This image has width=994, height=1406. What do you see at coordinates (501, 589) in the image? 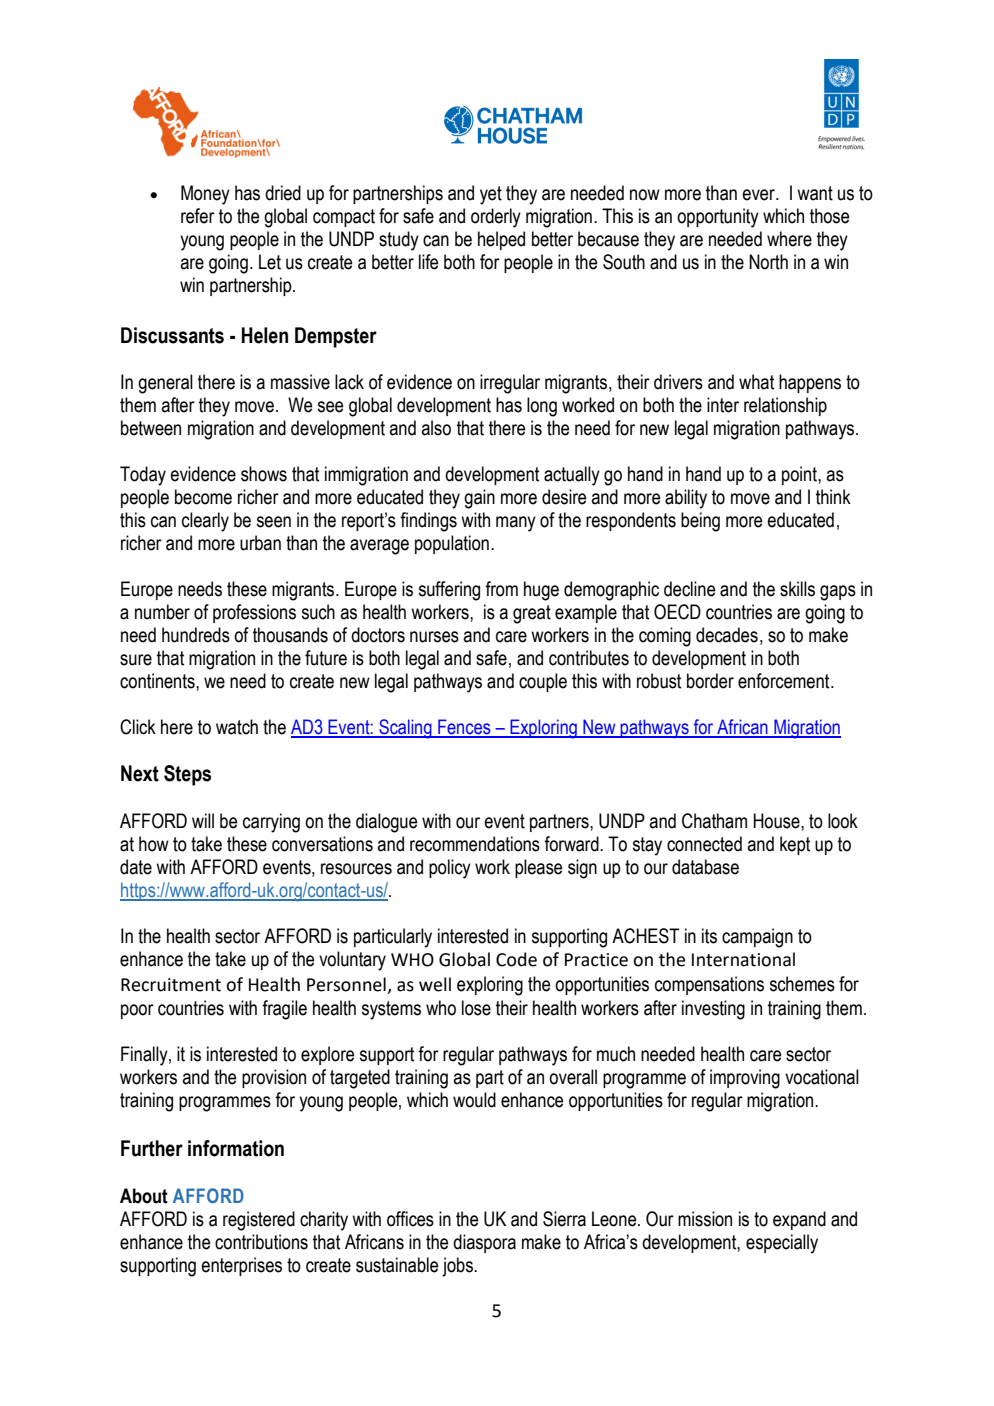
I see `from` at bounding box center [501, 589].
